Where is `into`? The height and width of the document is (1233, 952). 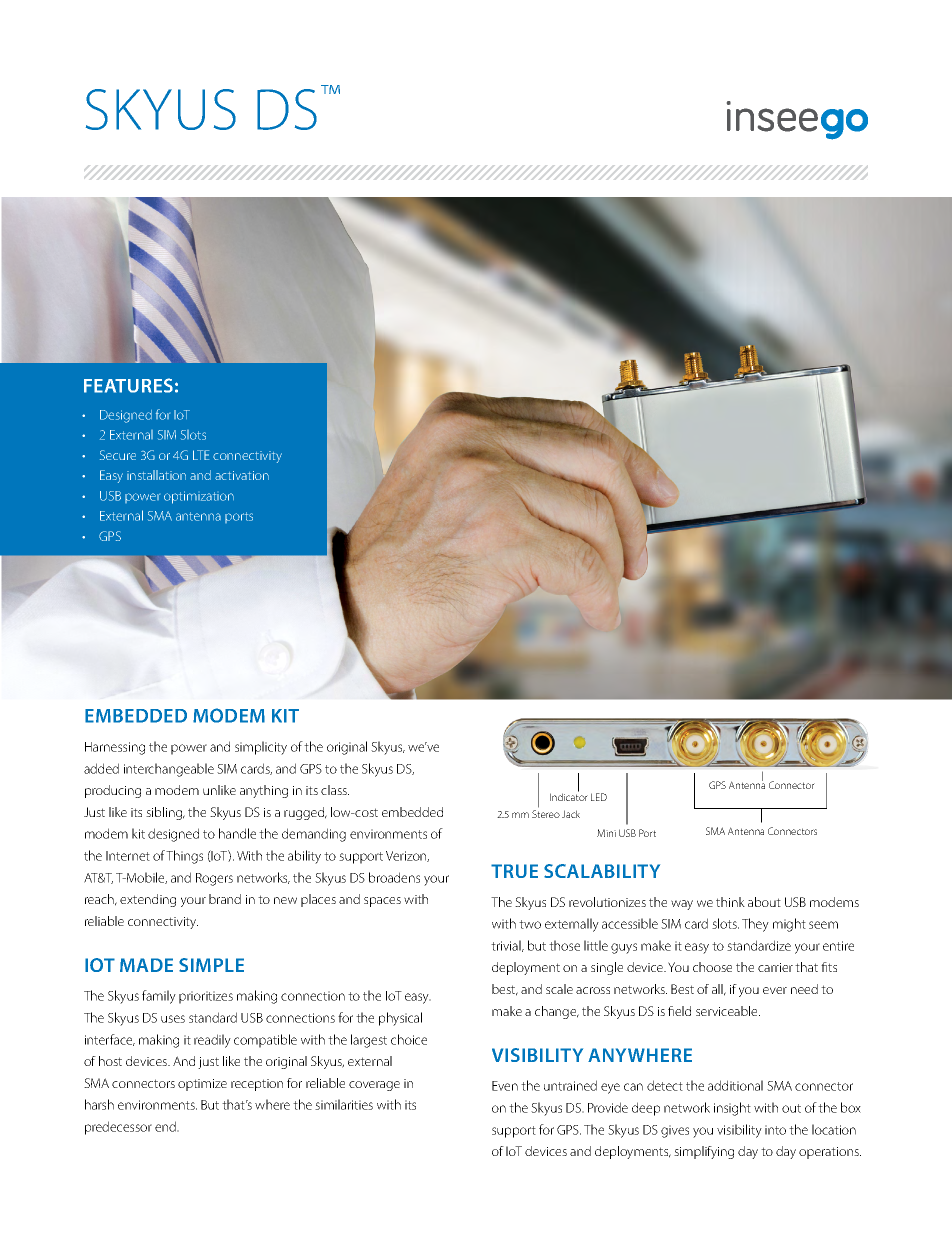
into is located at coordinates (775, 1130).
